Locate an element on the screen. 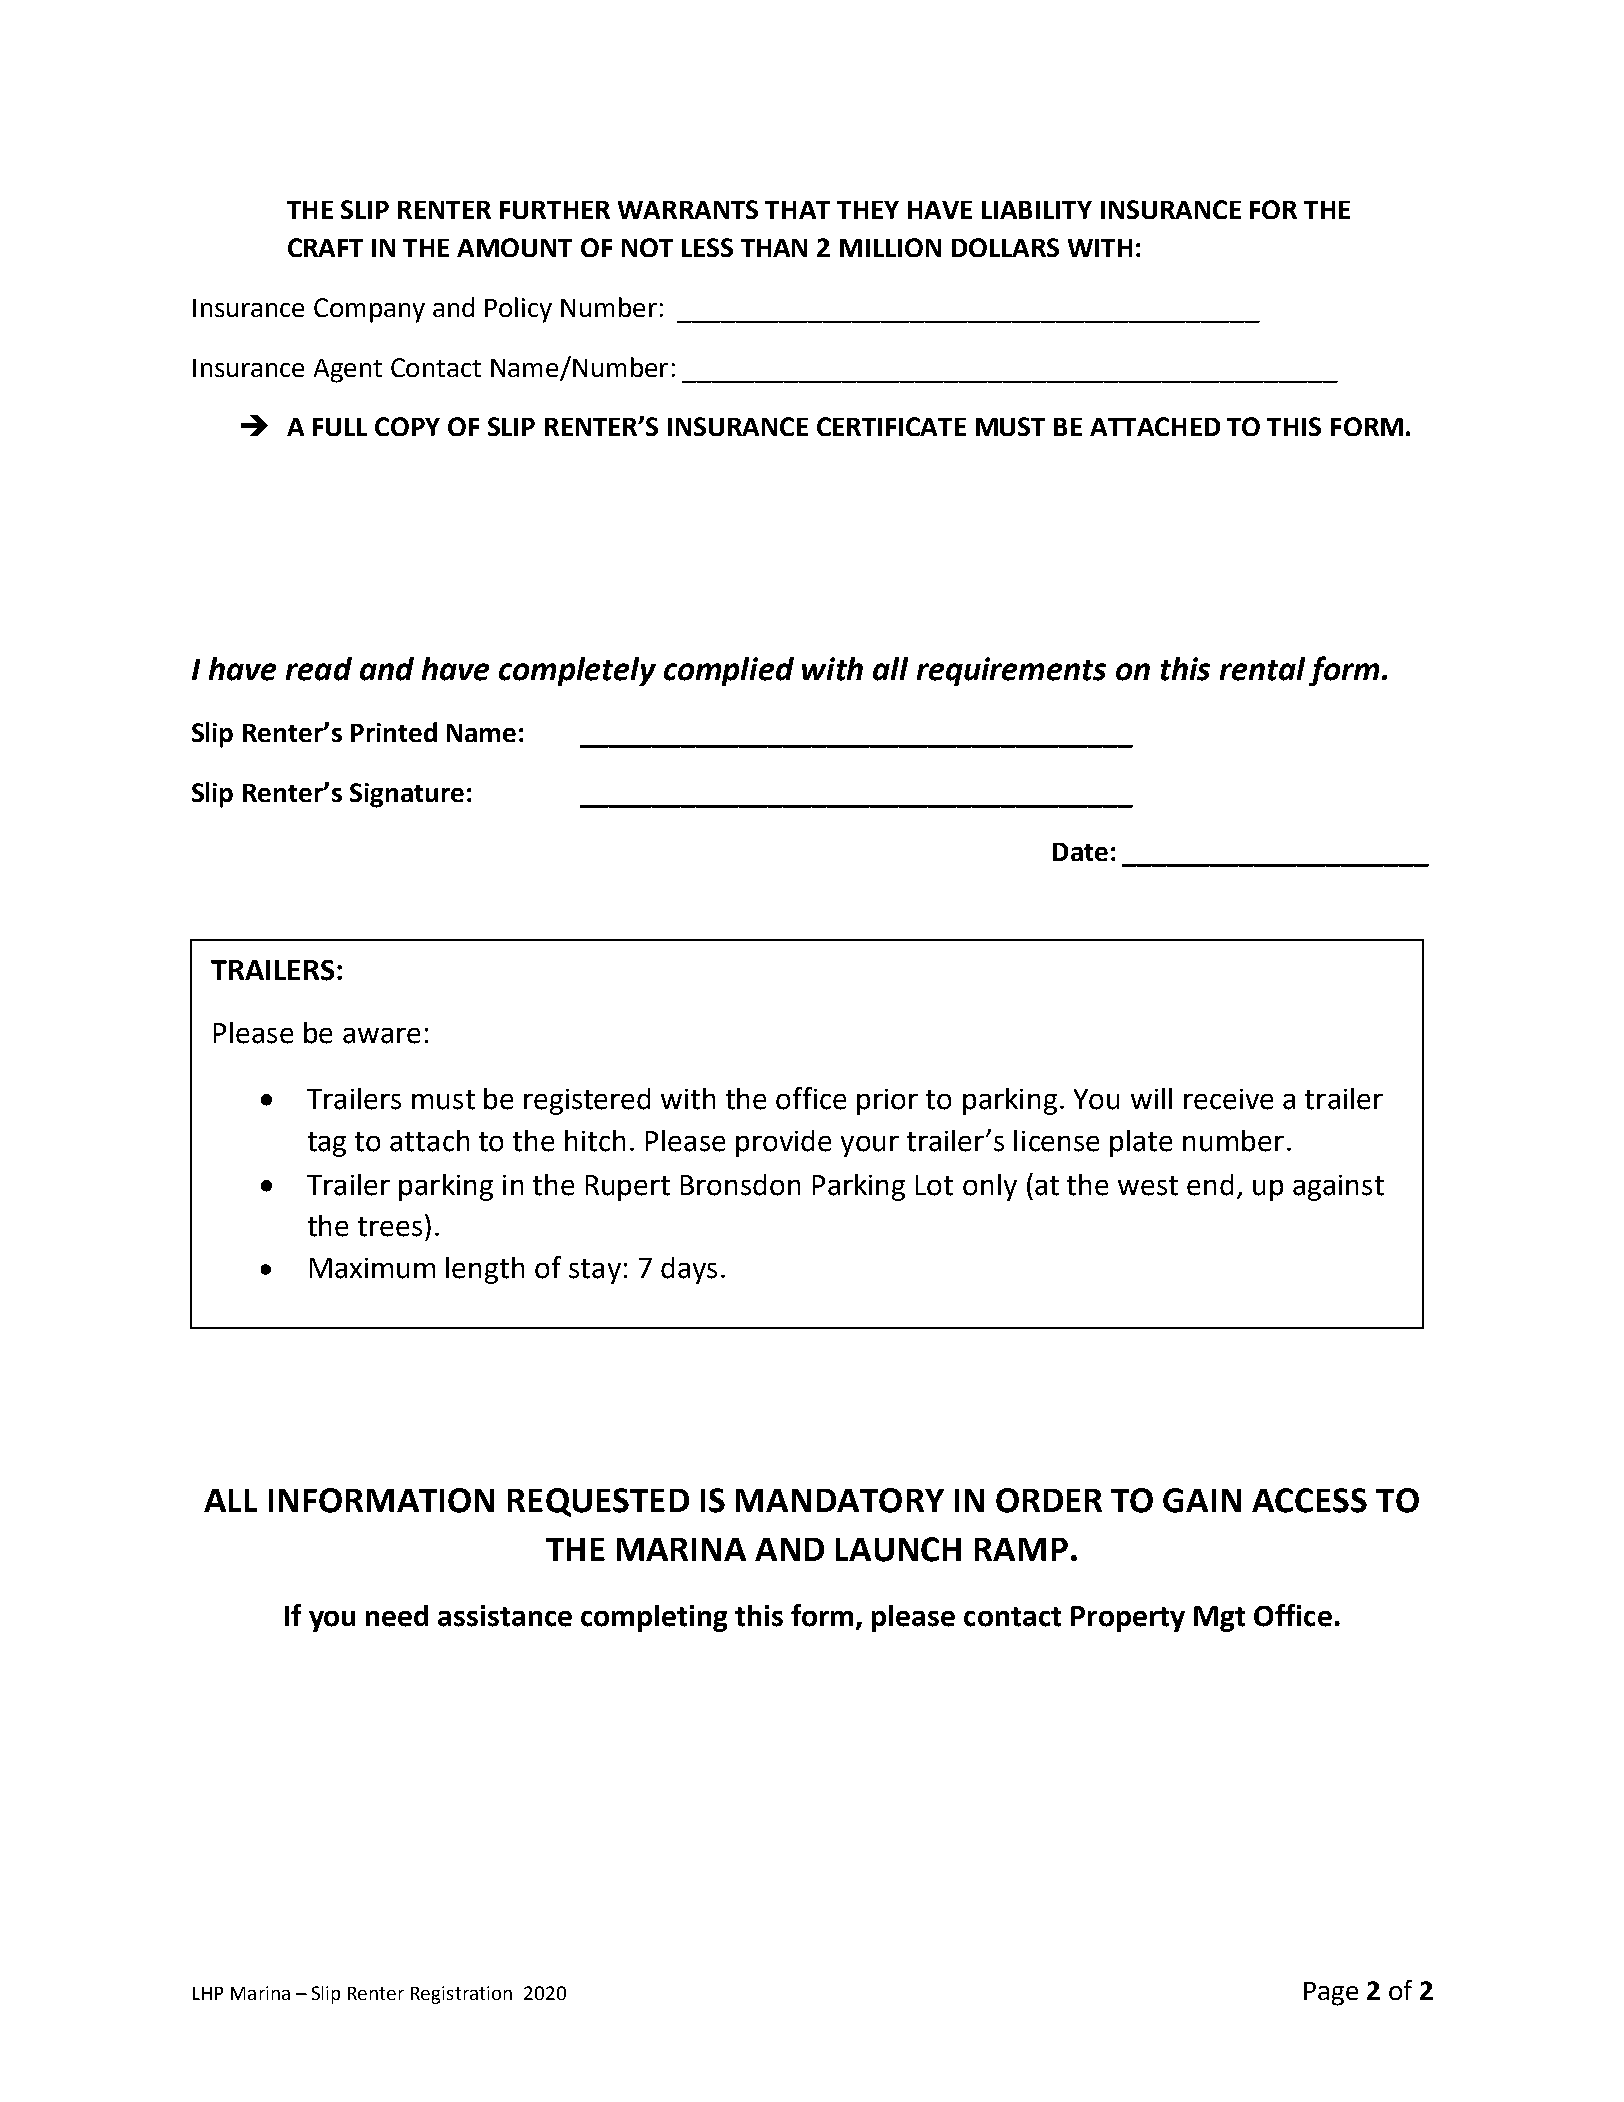  Date is located at coordinates (1080, 852).
